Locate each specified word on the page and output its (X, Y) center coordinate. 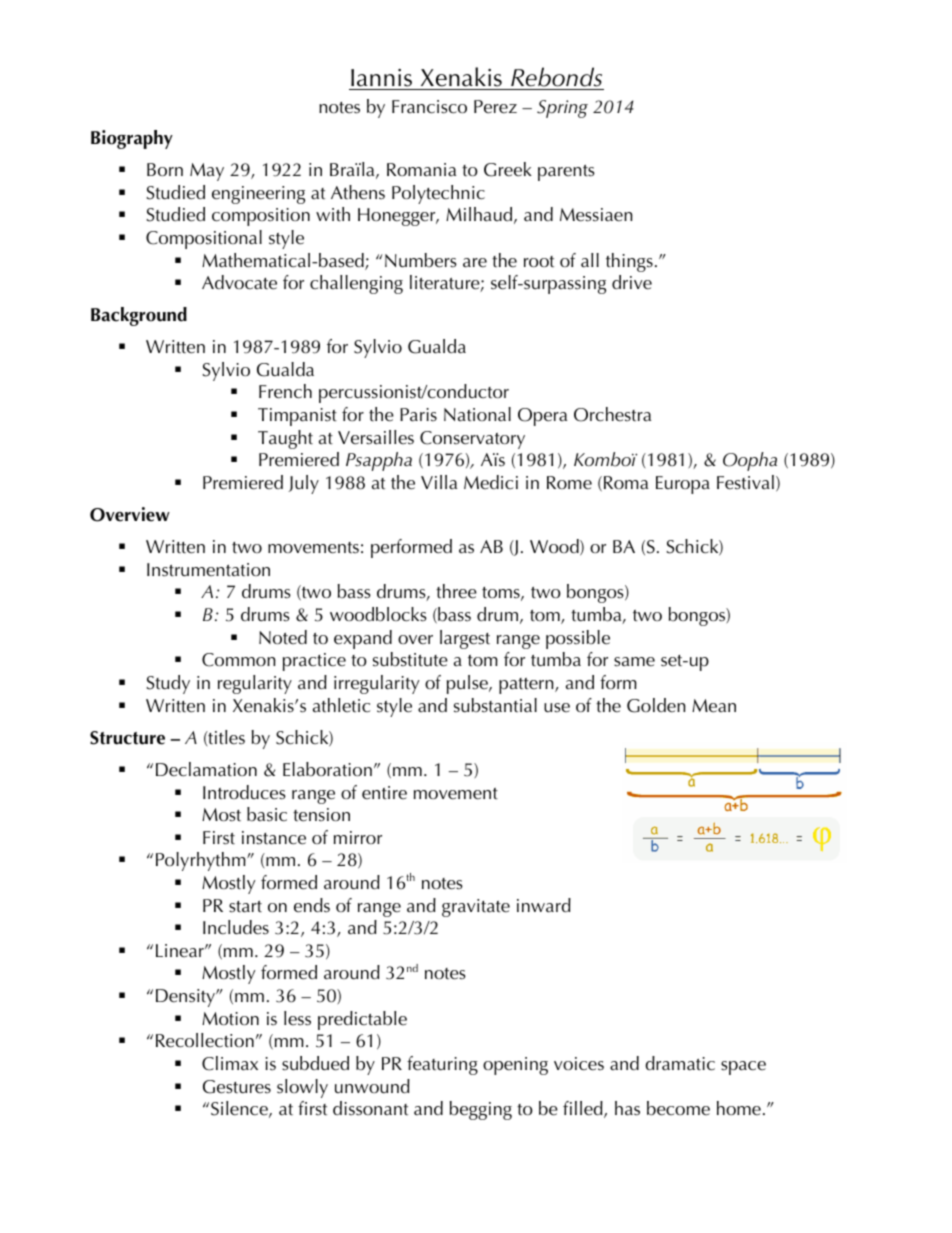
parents (566, 173)
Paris (418, 415)
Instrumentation (208, 570)
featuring (442, 1065)
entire (384, 793)
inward (544, 905)
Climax (230, 1063)
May (207, 172)
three (456, 591)
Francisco (429, 107)
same (634, 662)
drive (632, 282)
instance (274, 838)
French (285, 391)
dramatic (680, 1063)
